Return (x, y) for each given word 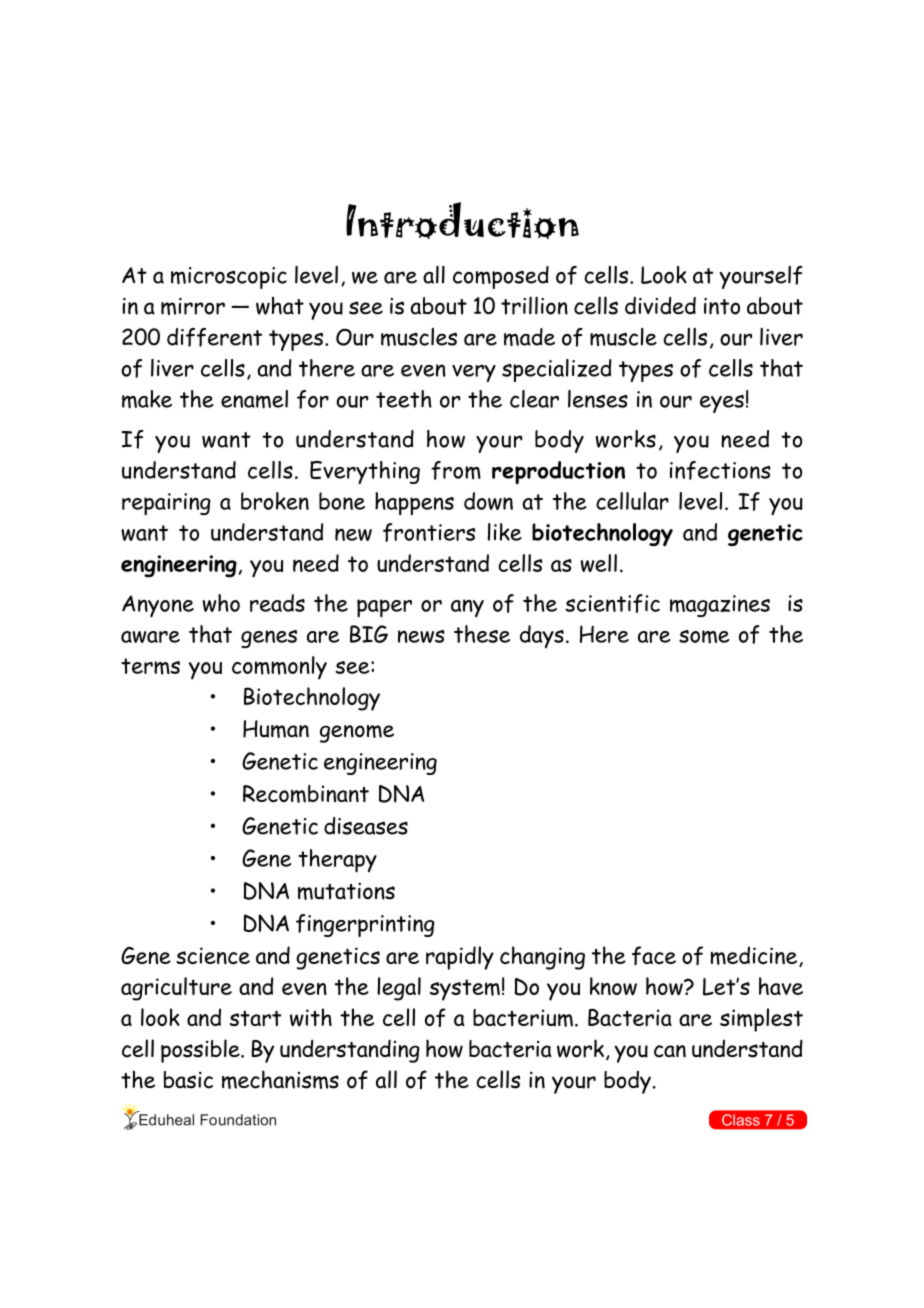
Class (740, 1120)
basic (188, 1080)
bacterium (523, 1018)
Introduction (462, 220)
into (722, 306)
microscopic (229, 278)
